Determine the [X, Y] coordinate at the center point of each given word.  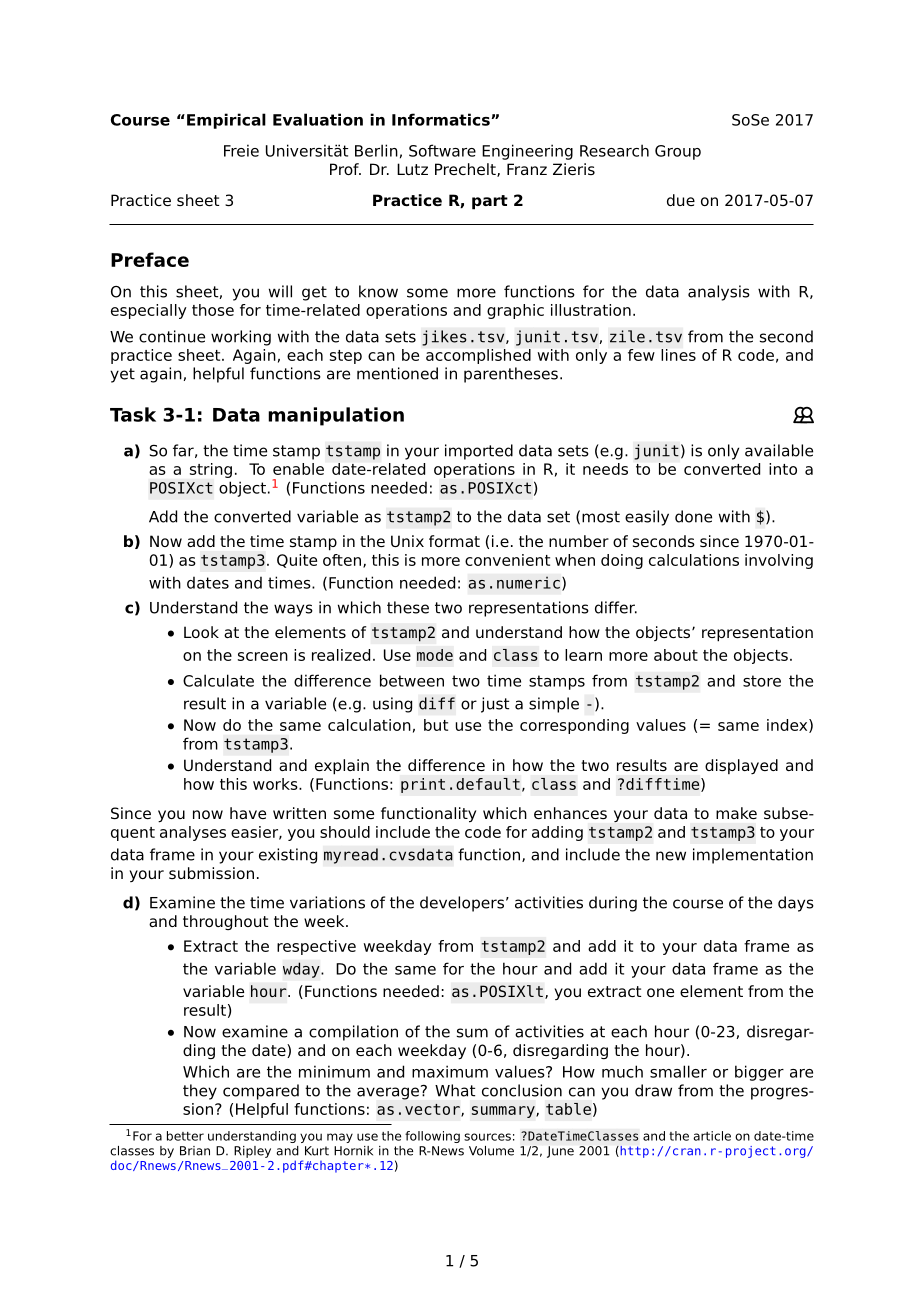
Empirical [226, 121]
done [693, 516]
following [432, 1137]
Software [442, 150]
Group [678, 152]
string [211, 470]
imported [479, 452]
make [736, 813]
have [248, 813]
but [436, 725]
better [185, 1136]
